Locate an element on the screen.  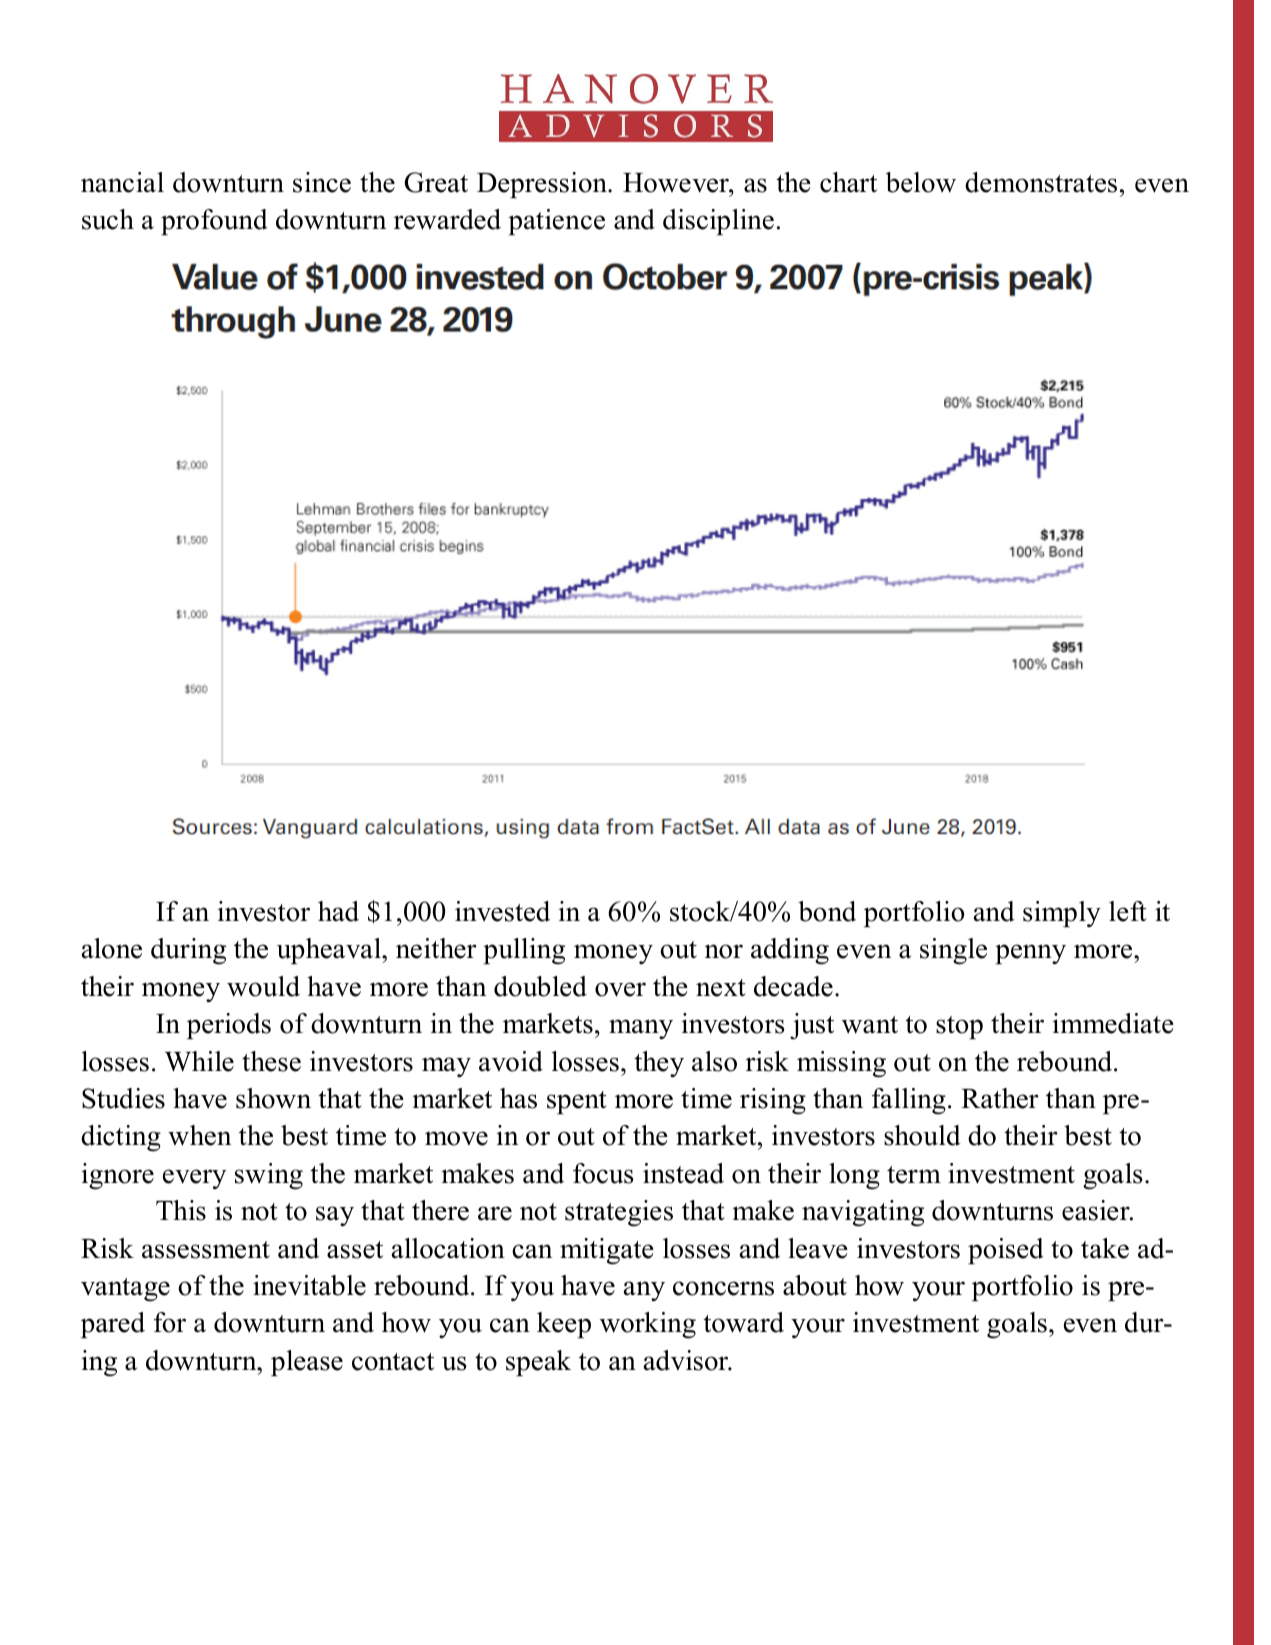
please is located at coordinates (307, 1363).
